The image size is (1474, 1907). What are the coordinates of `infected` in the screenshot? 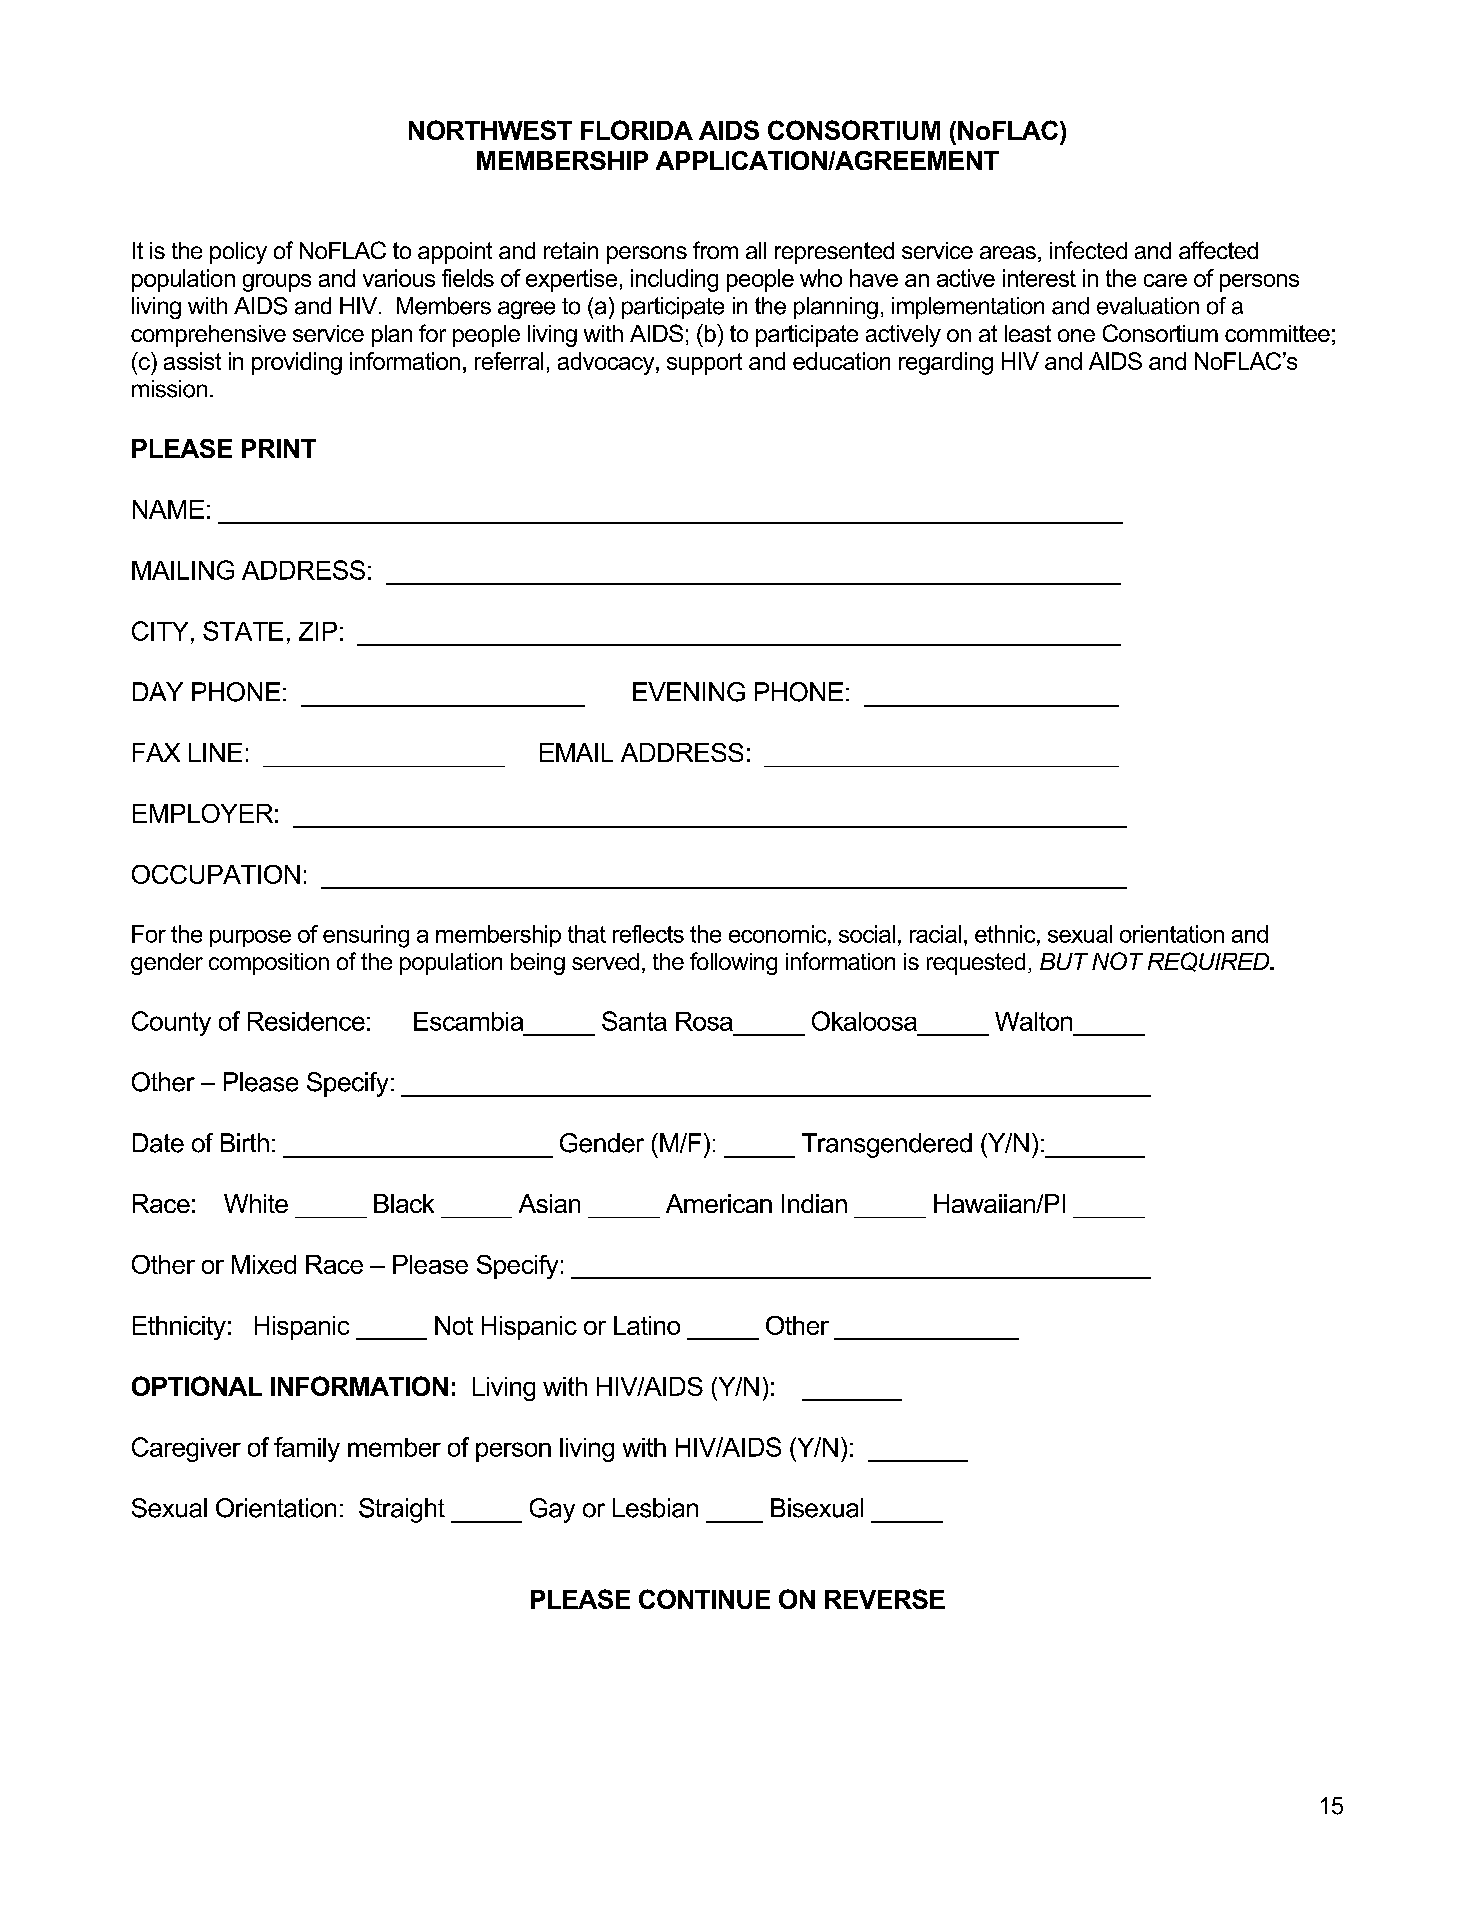 It's located at (1088, 250).
